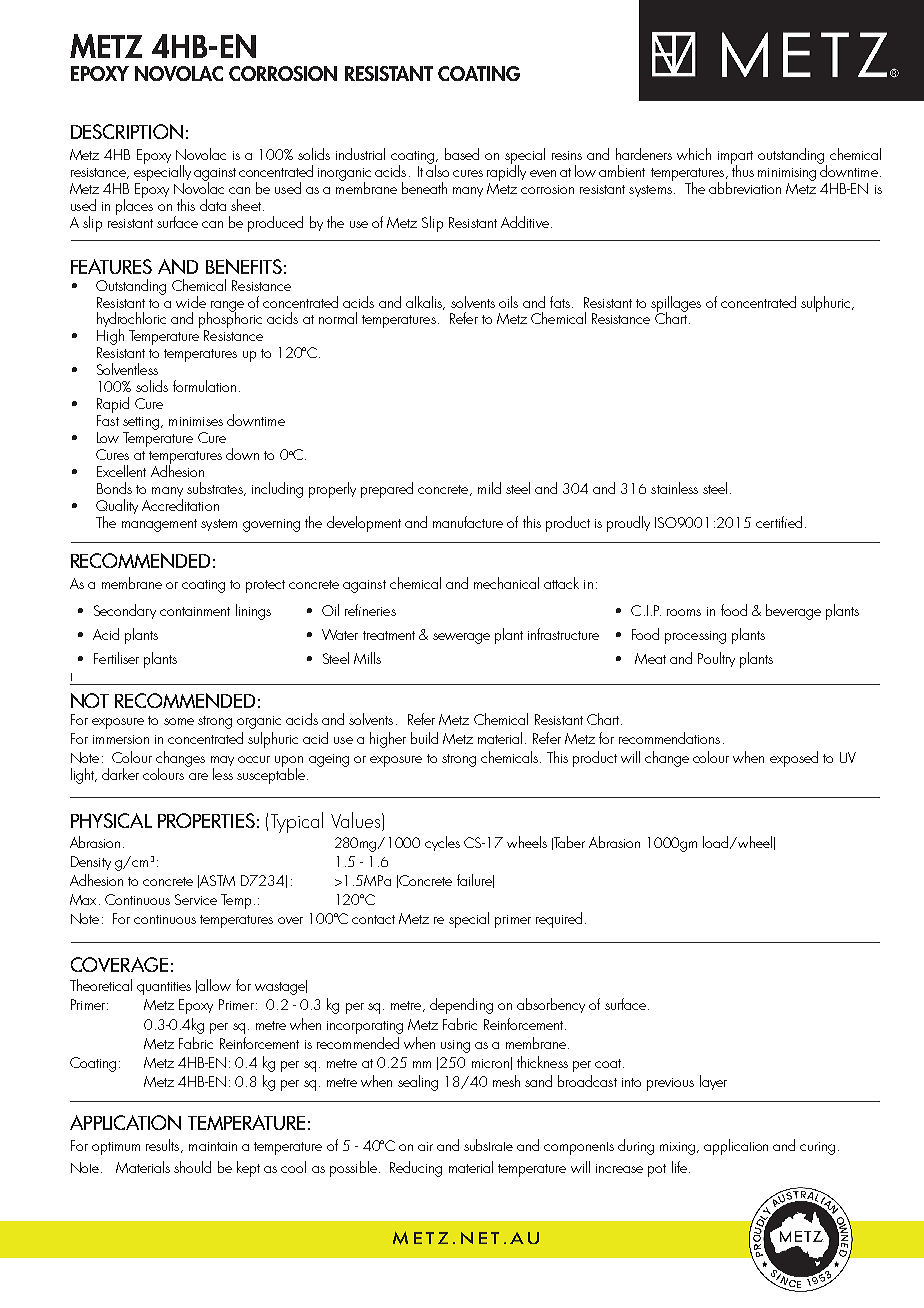 The image size is (924, 1308). What do you see at coordinates (425, 1146) in the screenshot?
I see `air` at bounding box center [425, 1146].
